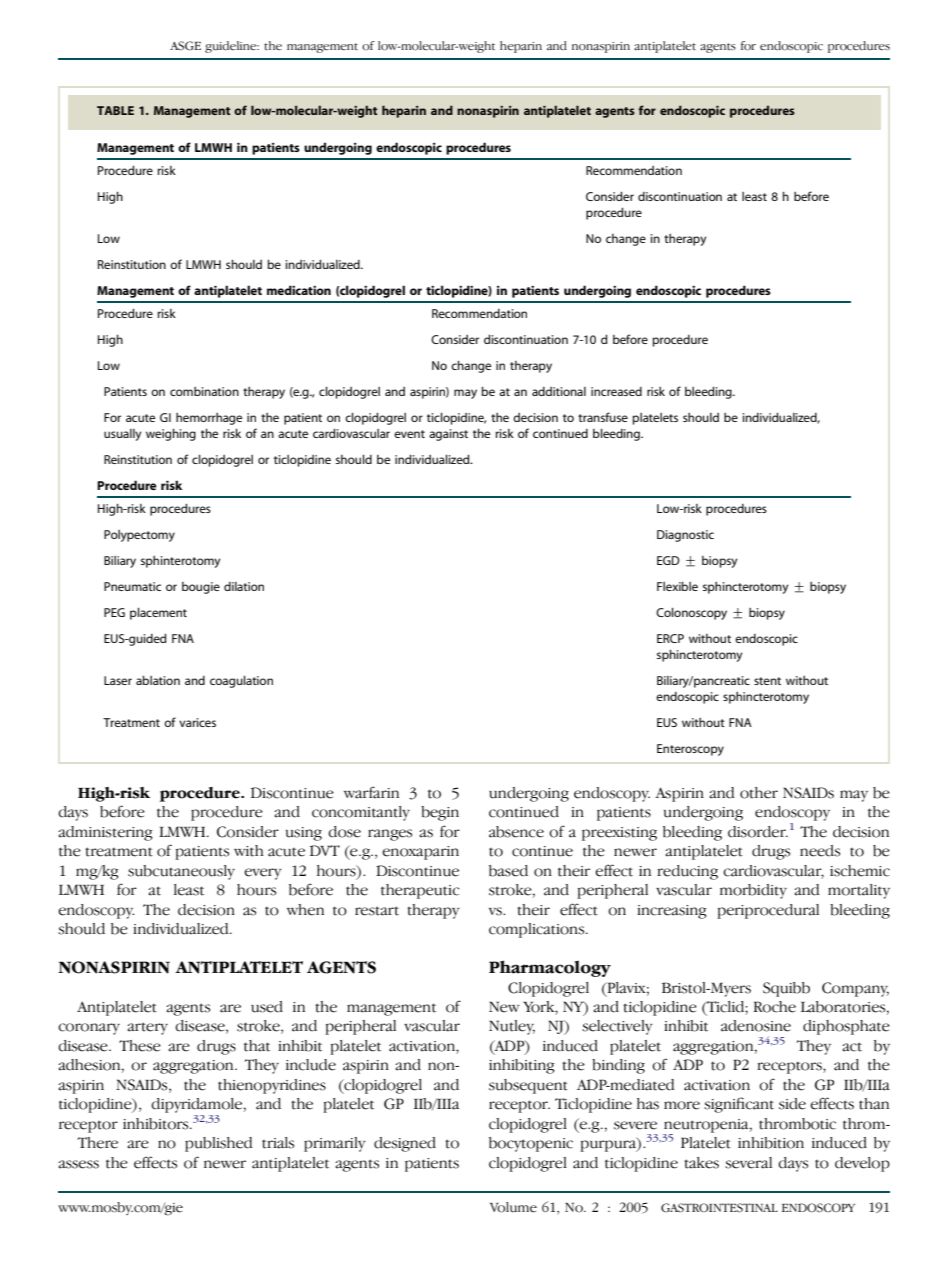 This document has height=1275, width=952. Describe the element at coordinates (115, 110) in the document. I see `TABLE` at that location.
